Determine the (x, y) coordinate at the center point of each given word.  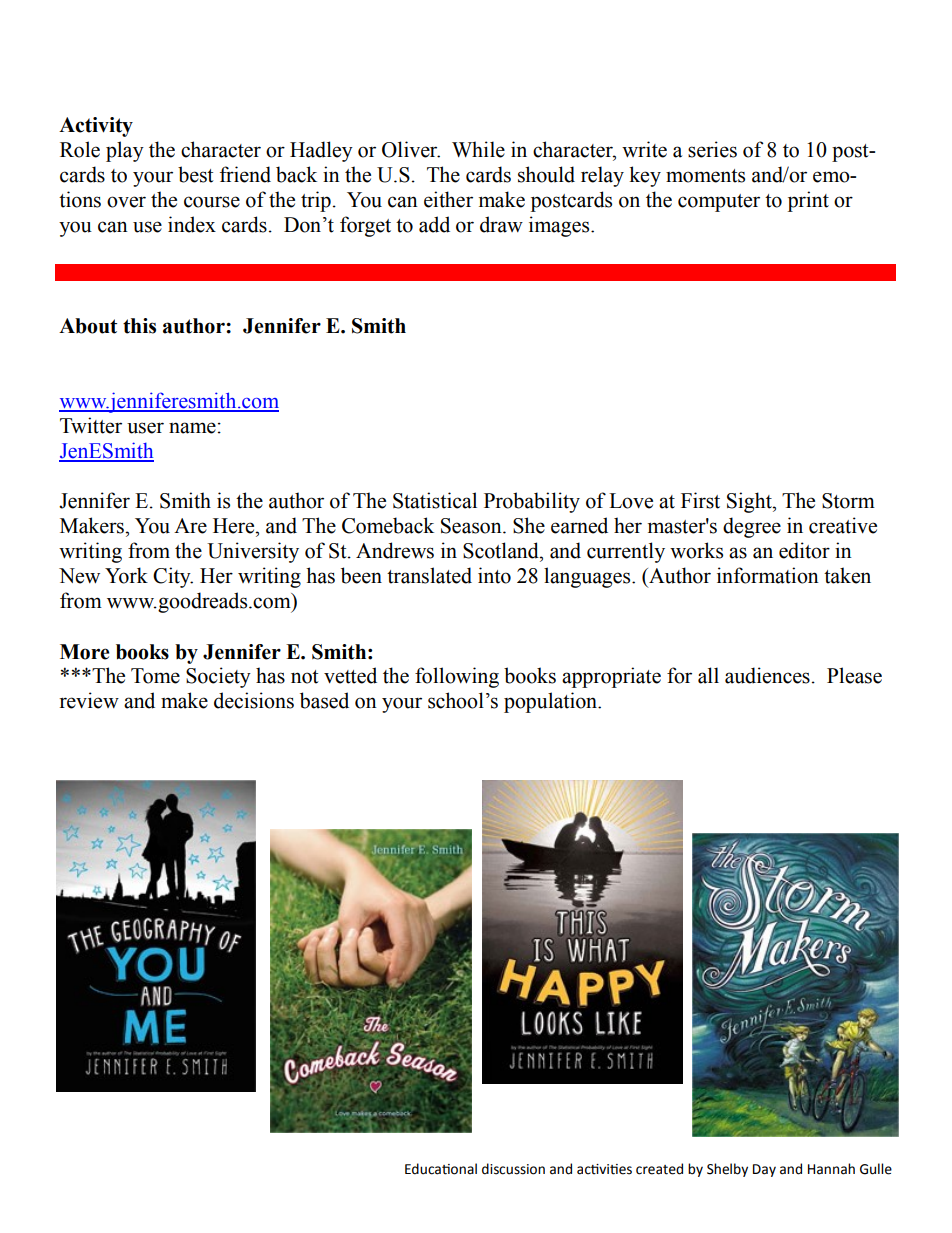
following (457, 677)
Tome (155, 676)
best (196, 174)
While (478, 149)
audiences (767, 675)
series (712, 149)
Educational (441, 1169)
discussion (513, 1169)
